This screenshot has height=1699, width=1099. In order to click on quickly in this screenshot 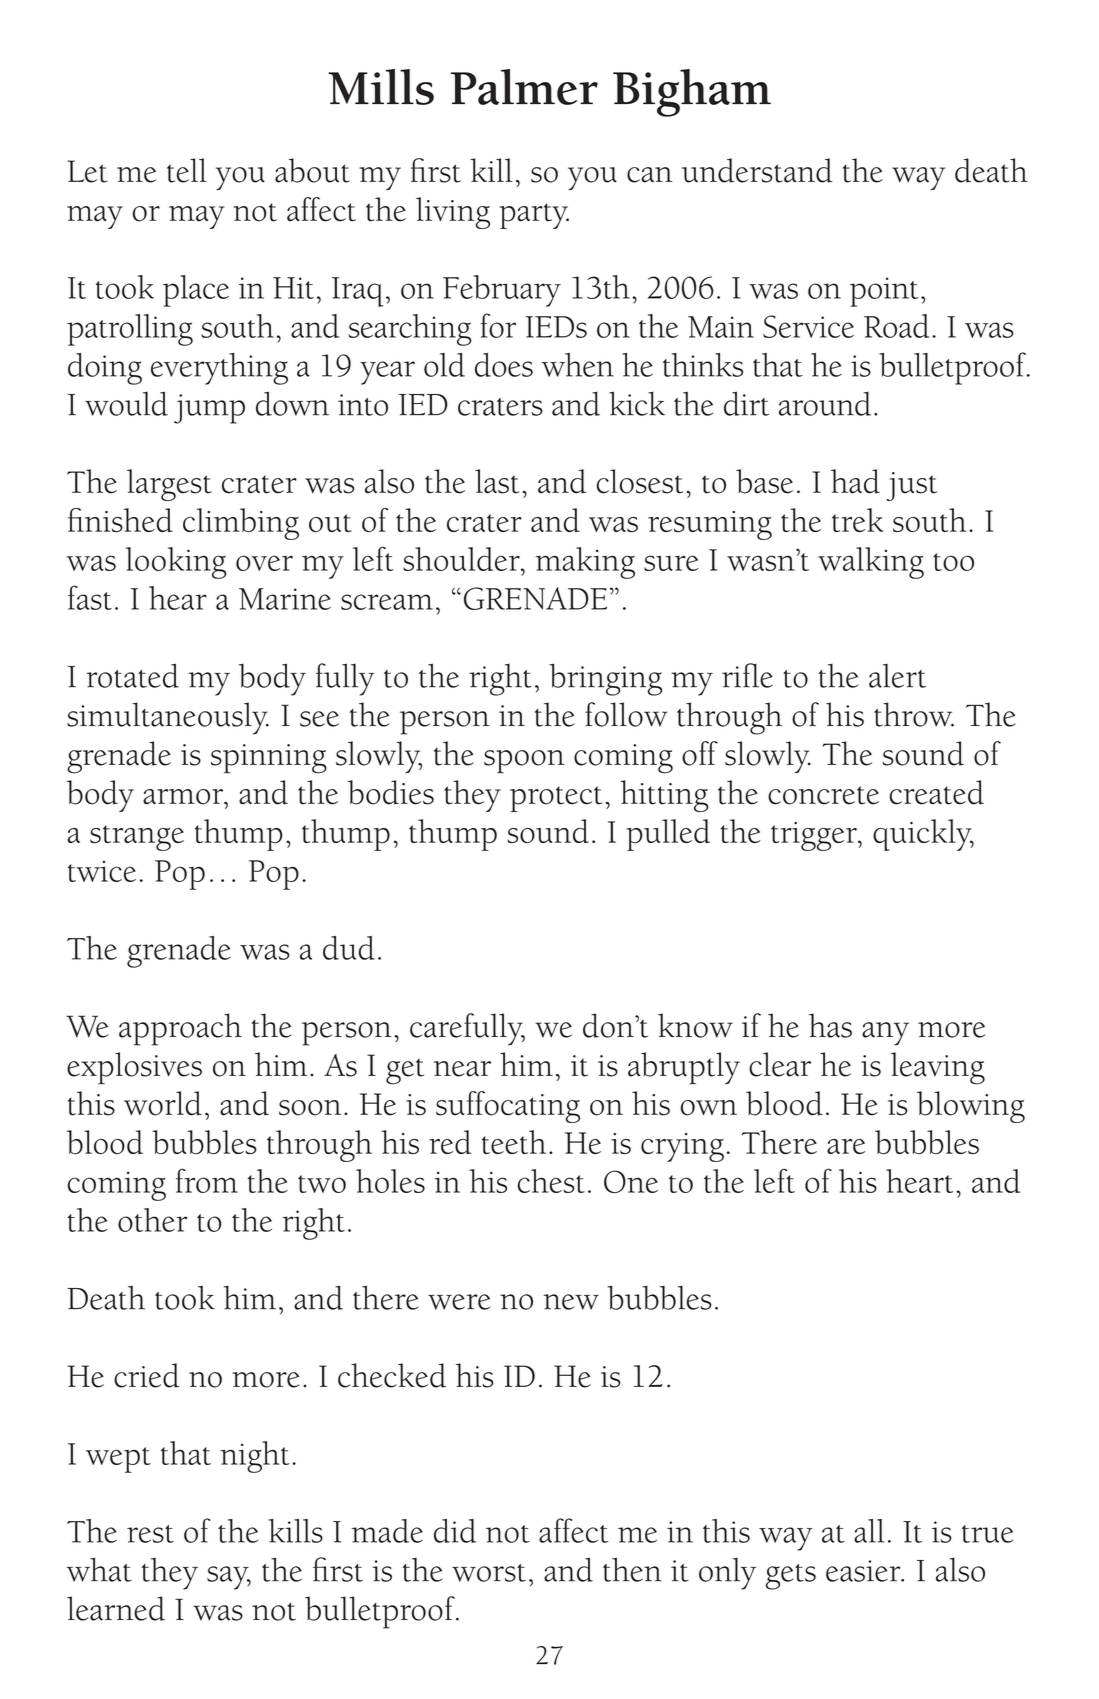, I will do `click(923, 835)`.
